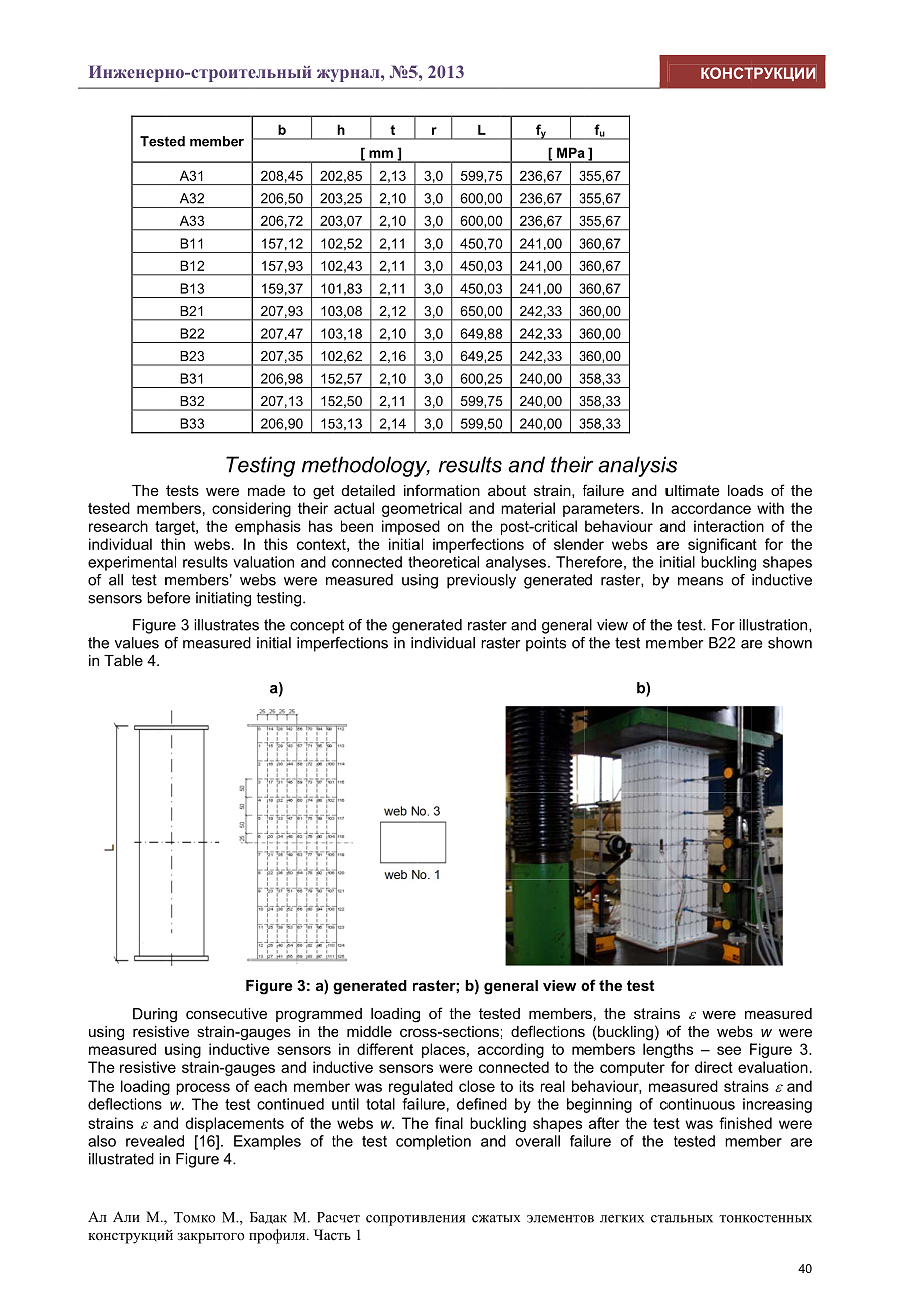  What do you see at coordinates (118, 526) in the page?
I see `research` at bounding box center [118, 526].
